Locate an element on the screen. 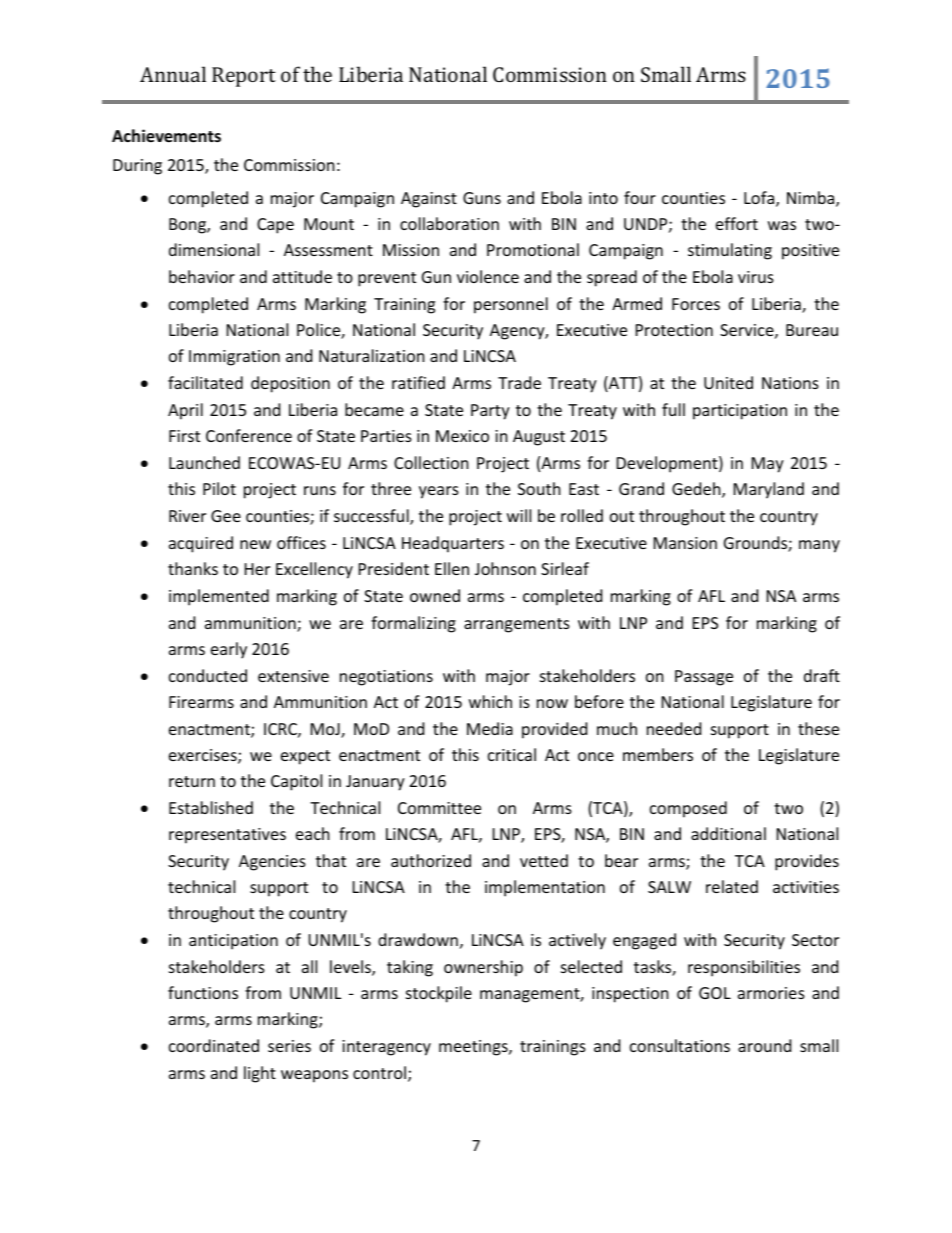 The width and height of the screenshot is (952, 1233). Johnson is located at coordinates (505, 568).
